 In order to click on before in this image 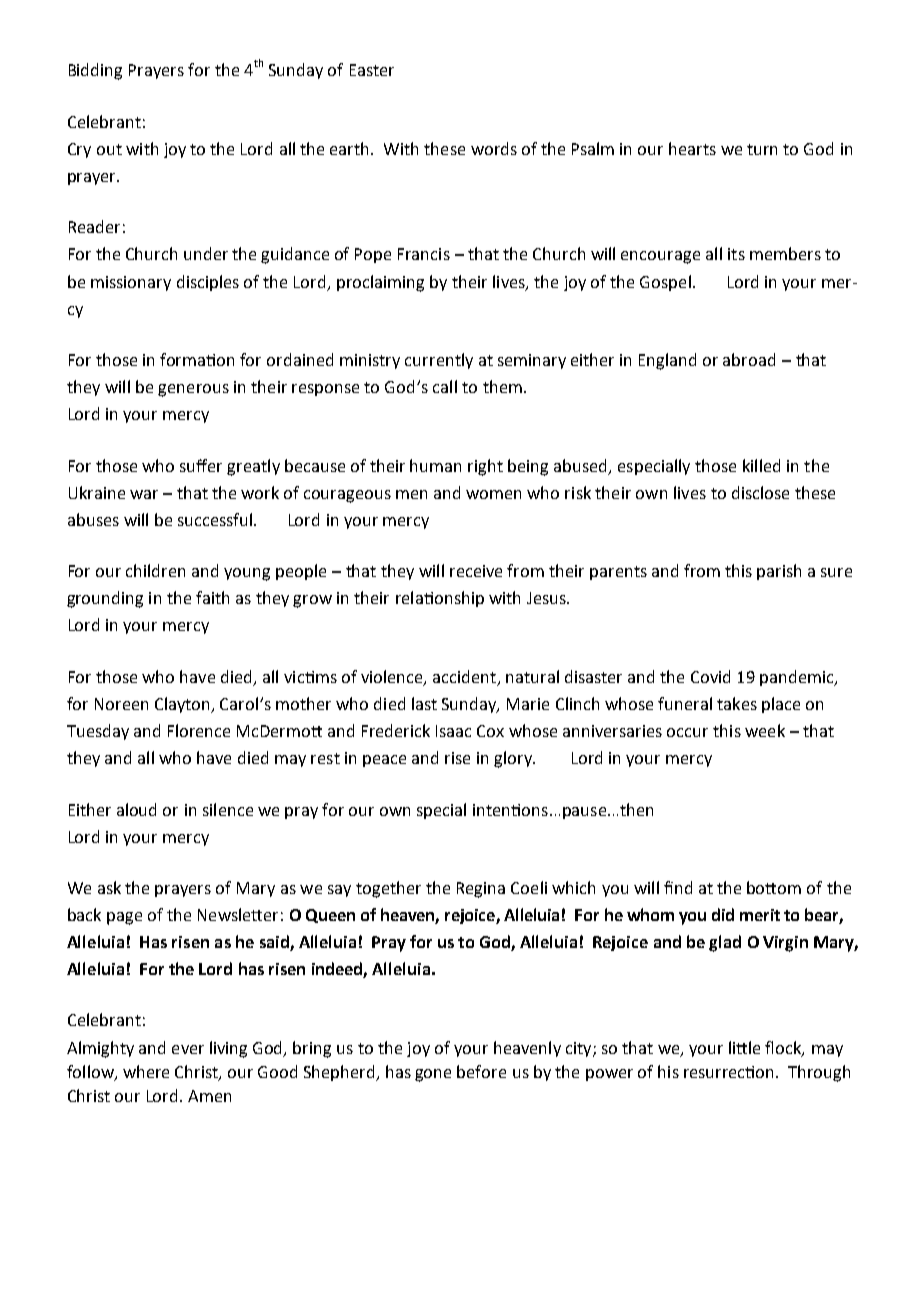, I will do `click(481, 1071)`.
